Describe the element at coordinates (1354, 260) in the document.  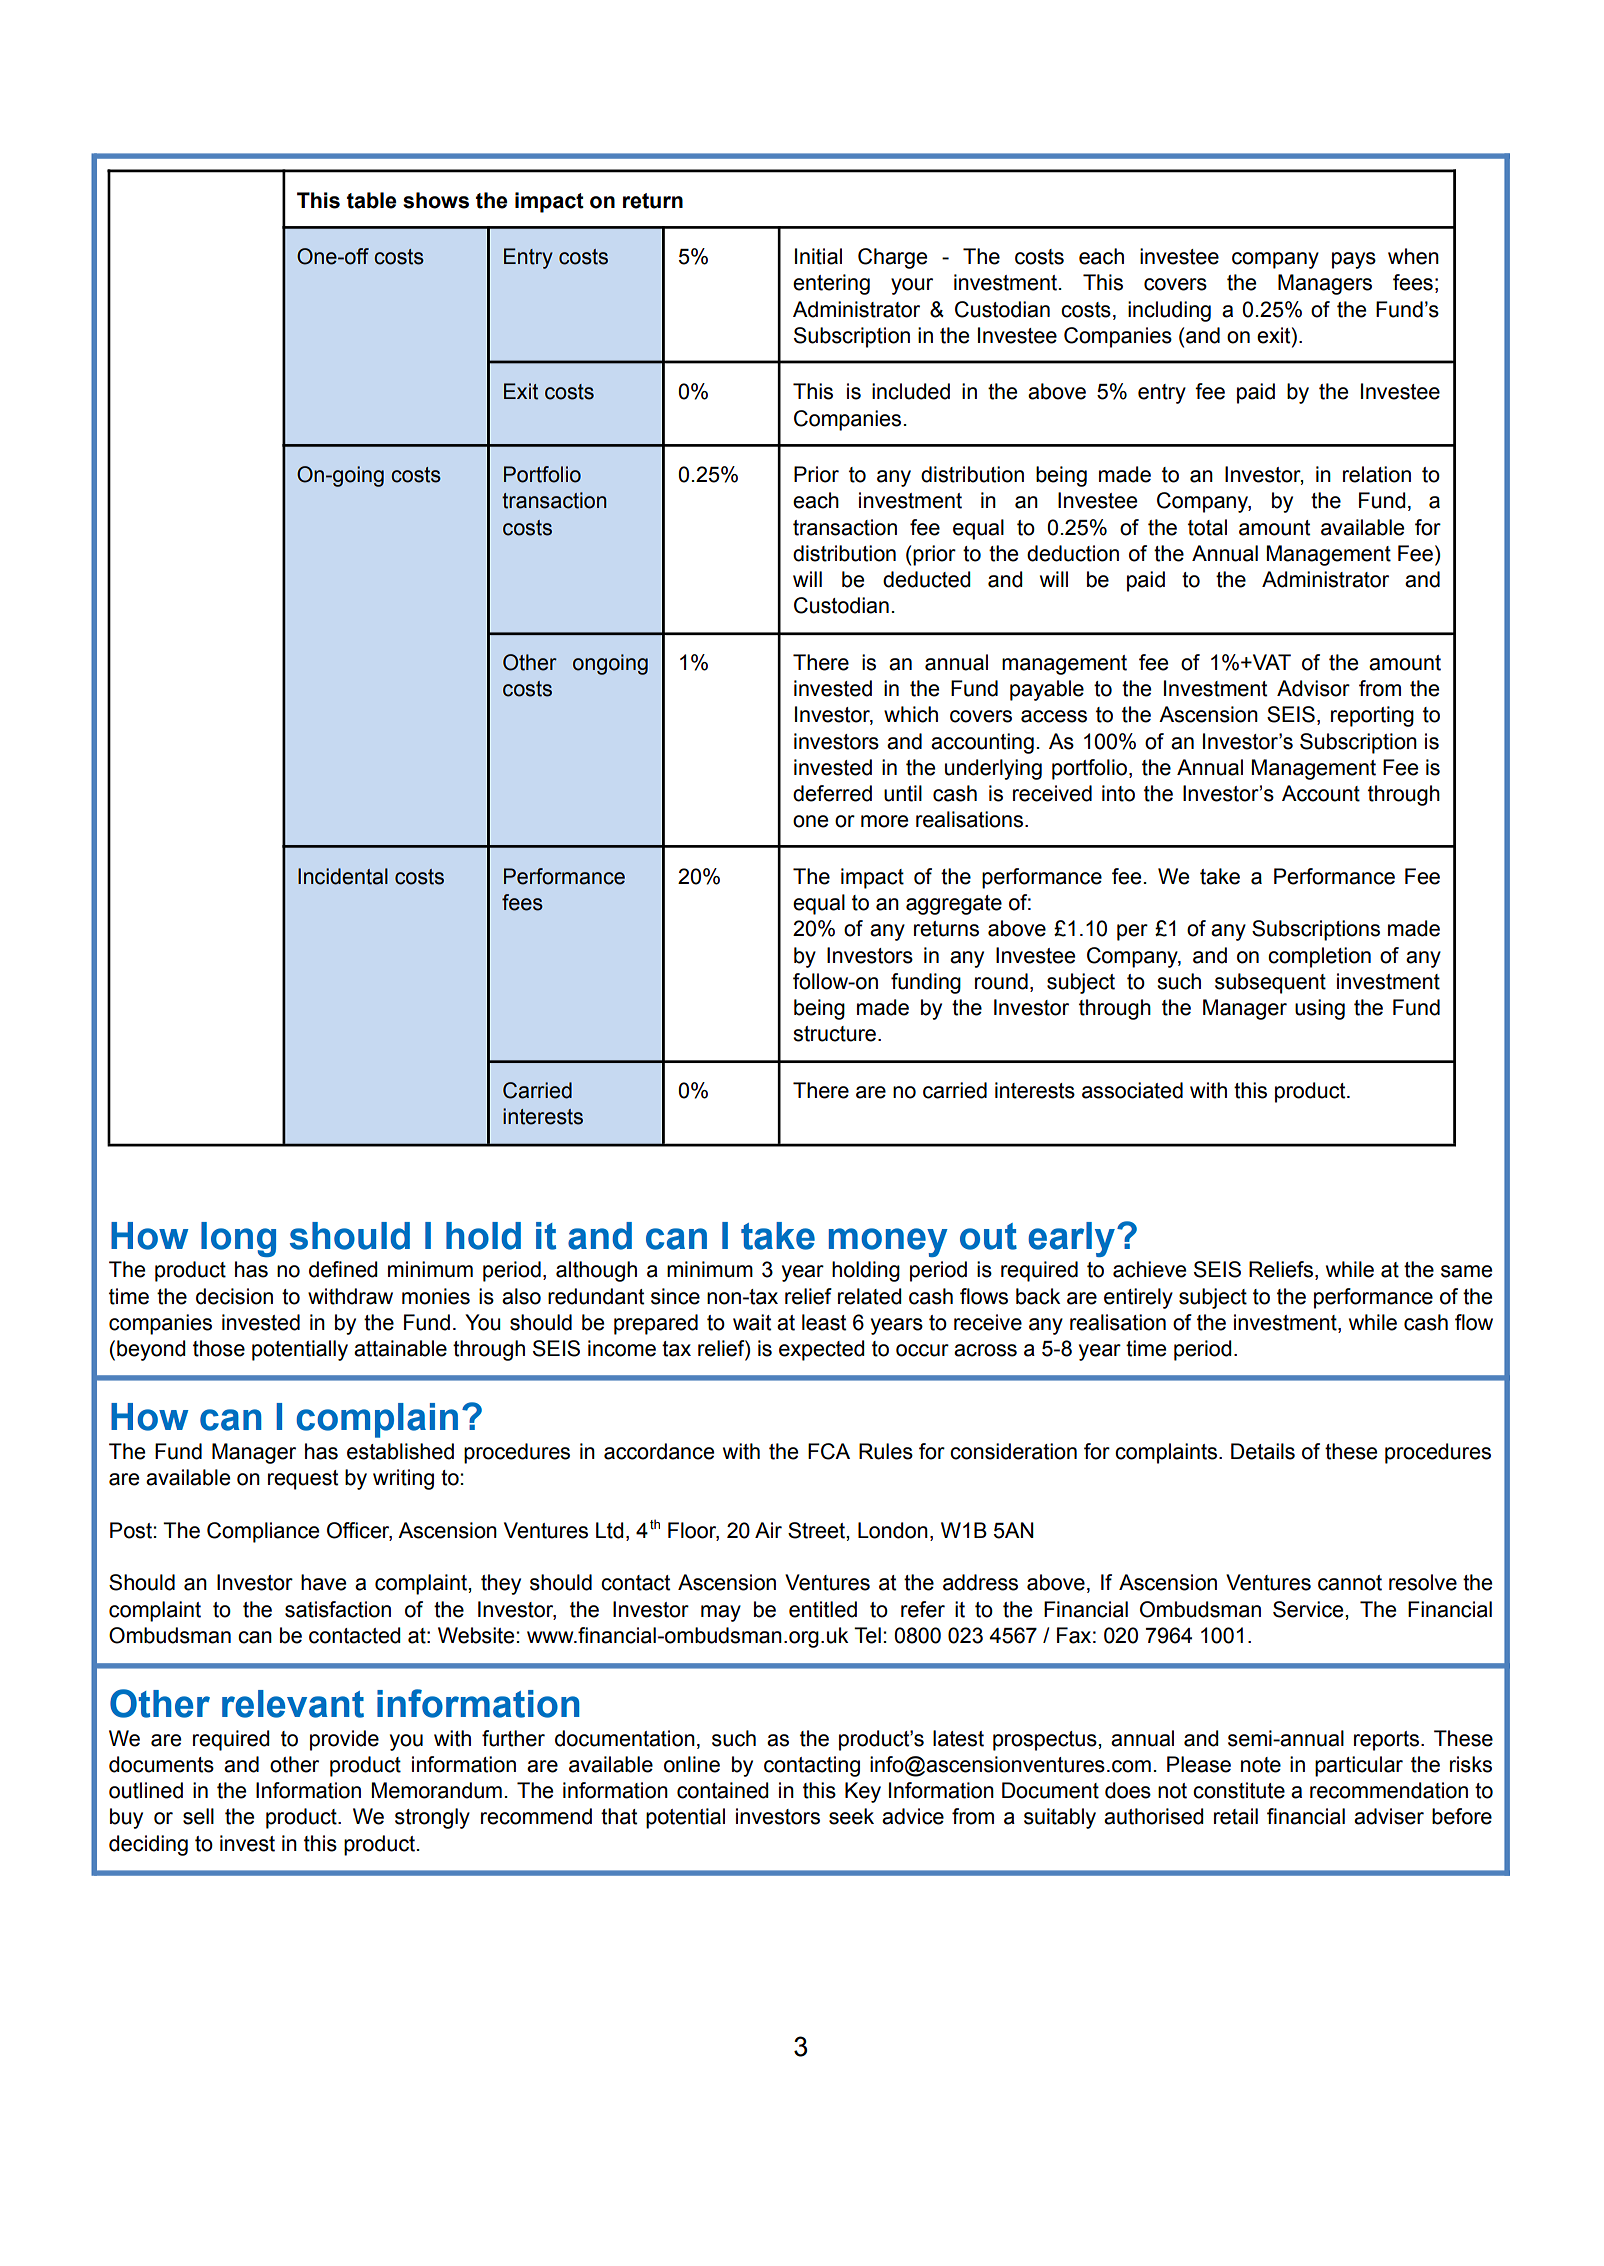
I see `pays` at that location.
